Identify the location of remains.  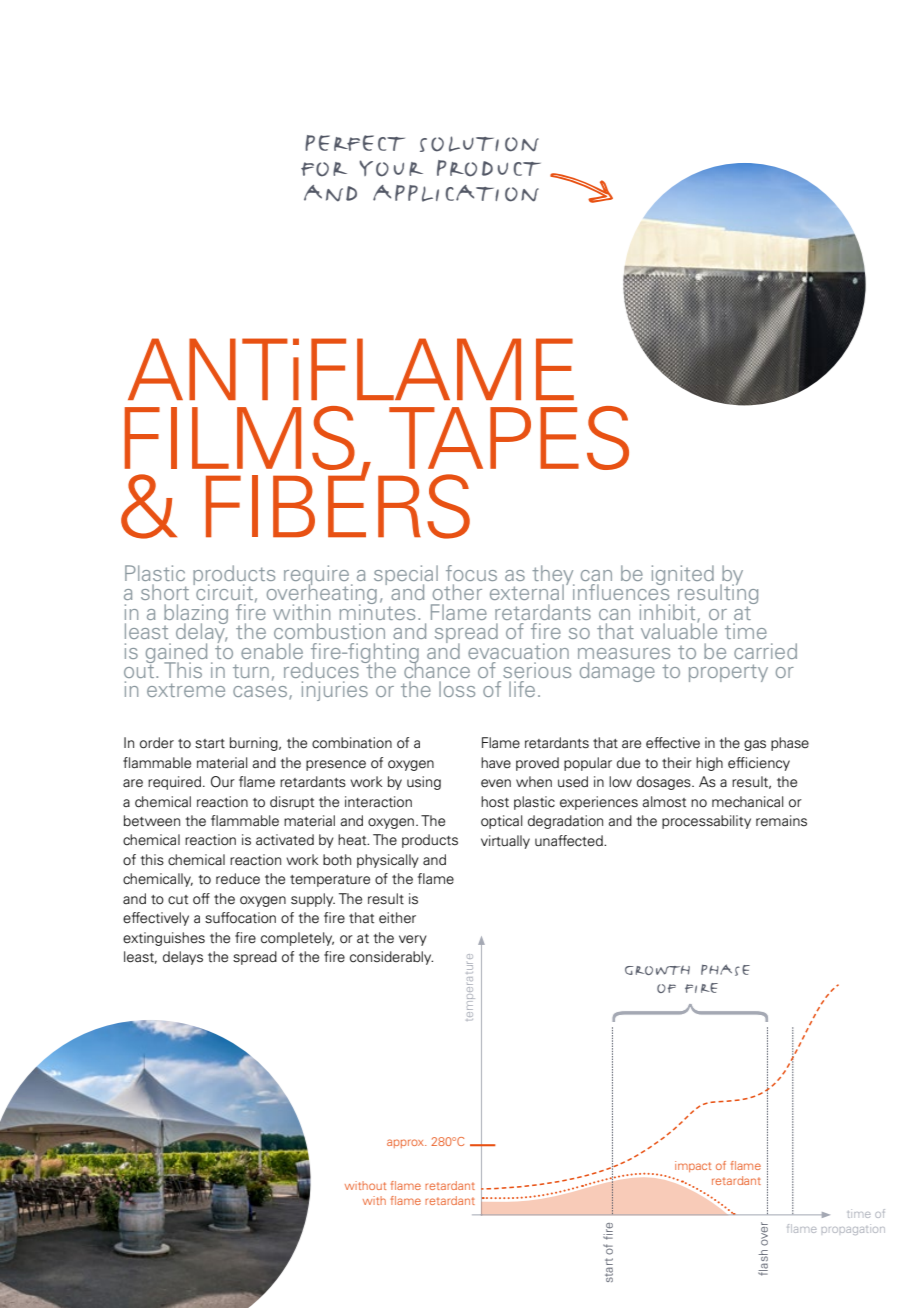
(781, 821).
